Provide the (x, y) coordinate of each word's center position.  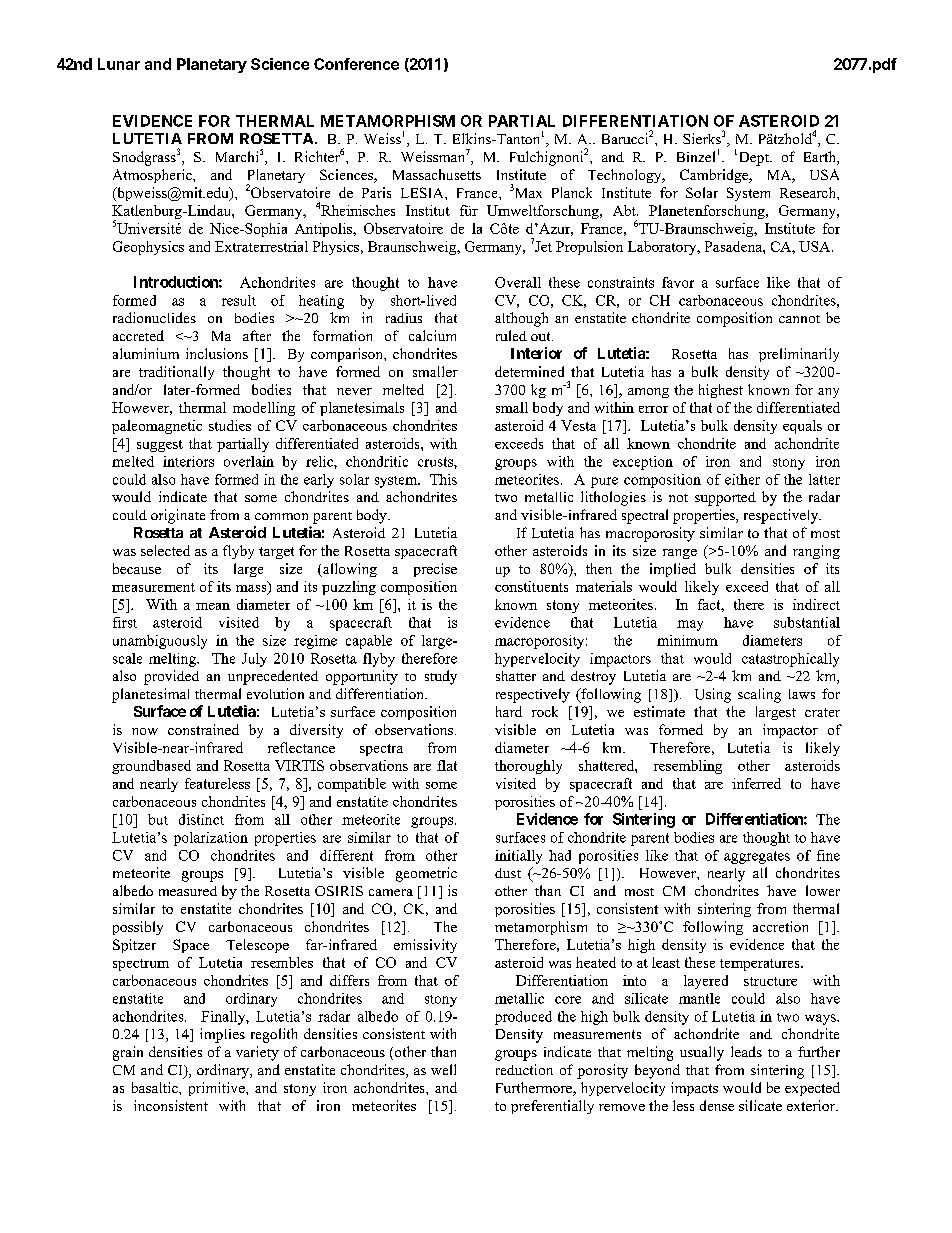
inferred (756, 783)
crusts (436, 462)
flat (447, 765)
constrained (203, 729)
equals (802, 427)
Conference (356, 64)
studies (230, 425)
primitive (218, 1089)
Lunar (119, 64)
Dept (755, 159)
